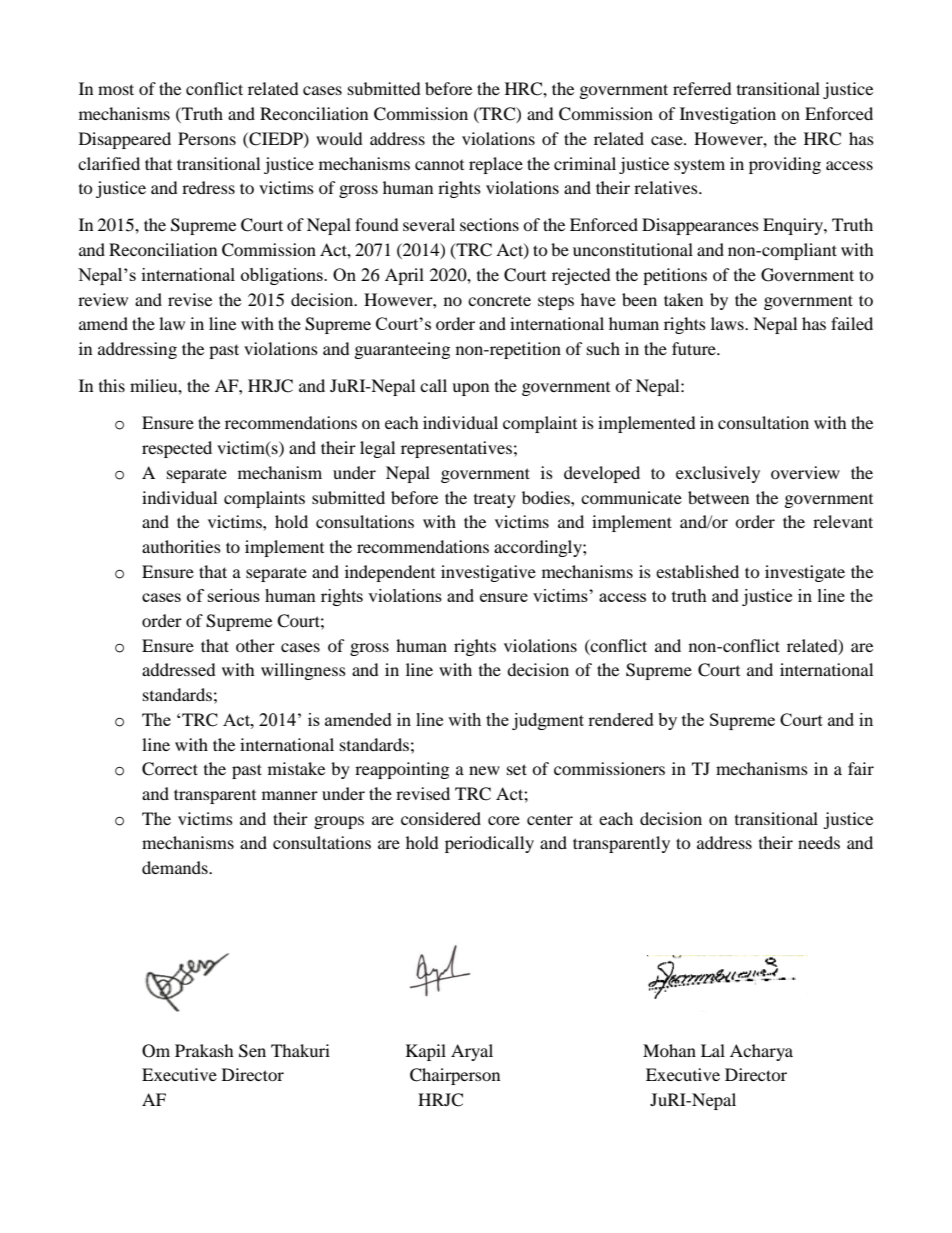 The height and width of the image is (1233, 952). What do you see at coordinates (484, 770) in the image?
I see `new` at bounding box center [484, 770].
